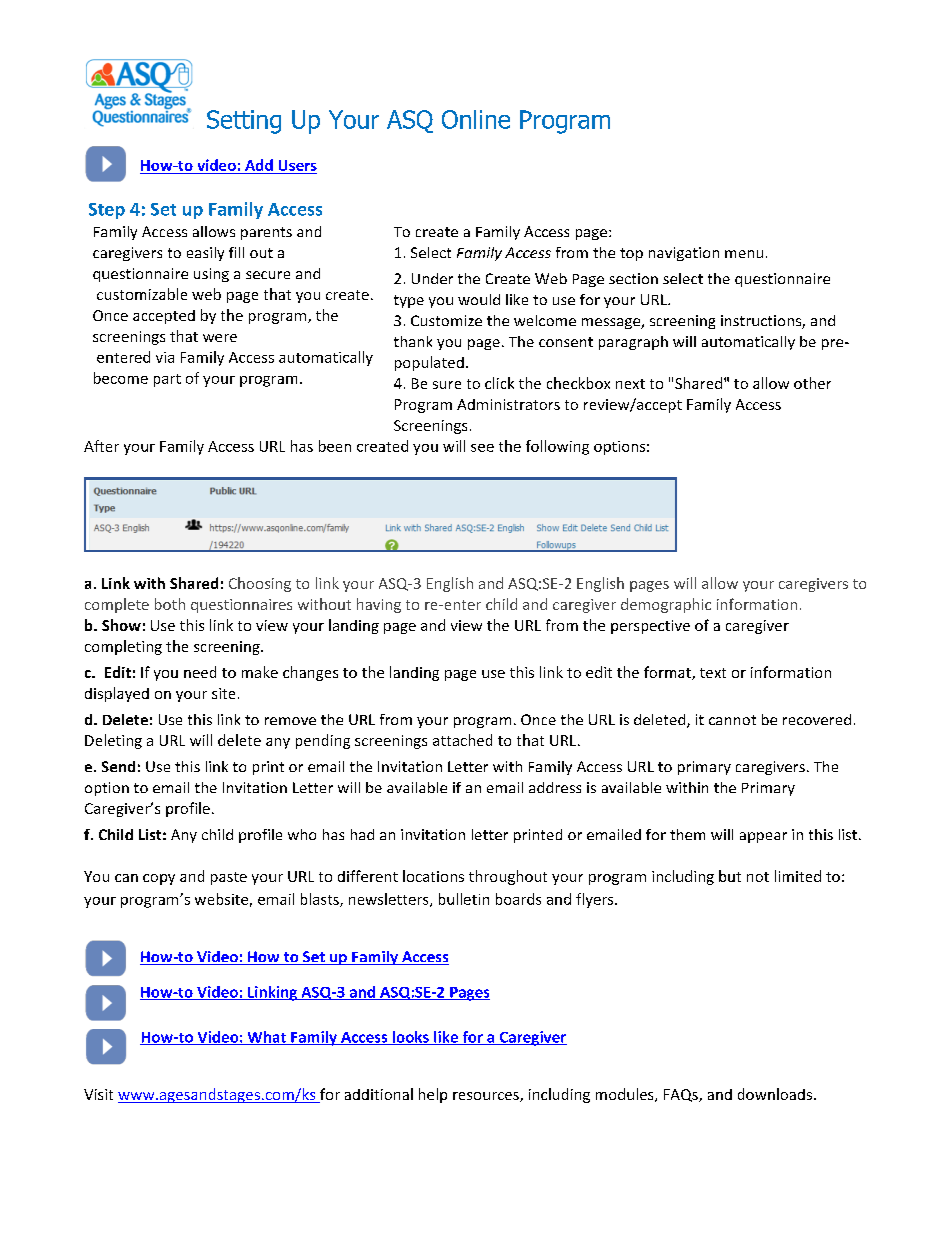  What do you see at coordinates (244, 122) in the screenshot?
I see `Setting` at bounding box center [244, 122].
